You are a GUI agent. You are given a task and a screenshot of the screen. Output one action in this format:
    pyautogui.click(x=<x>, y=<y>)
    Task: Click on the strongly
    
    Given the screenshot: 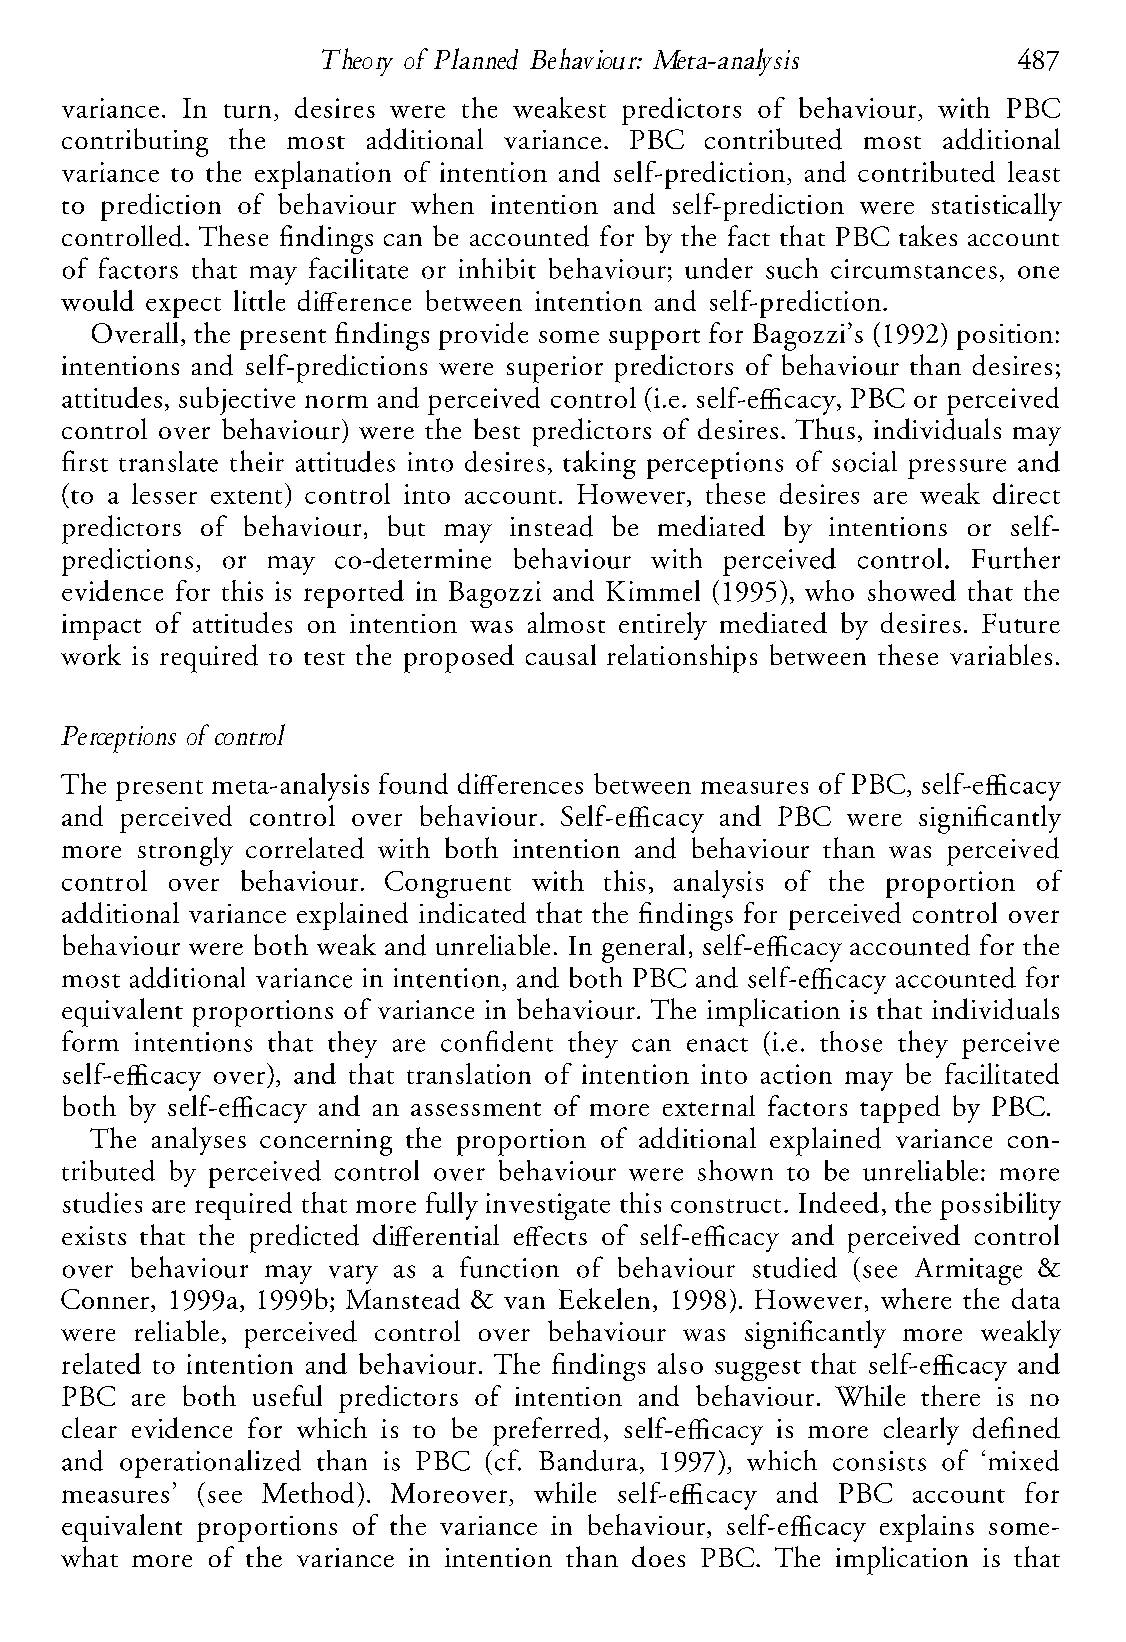 What is the action you would take?
    pyautogui.click(x=185, y=851)
